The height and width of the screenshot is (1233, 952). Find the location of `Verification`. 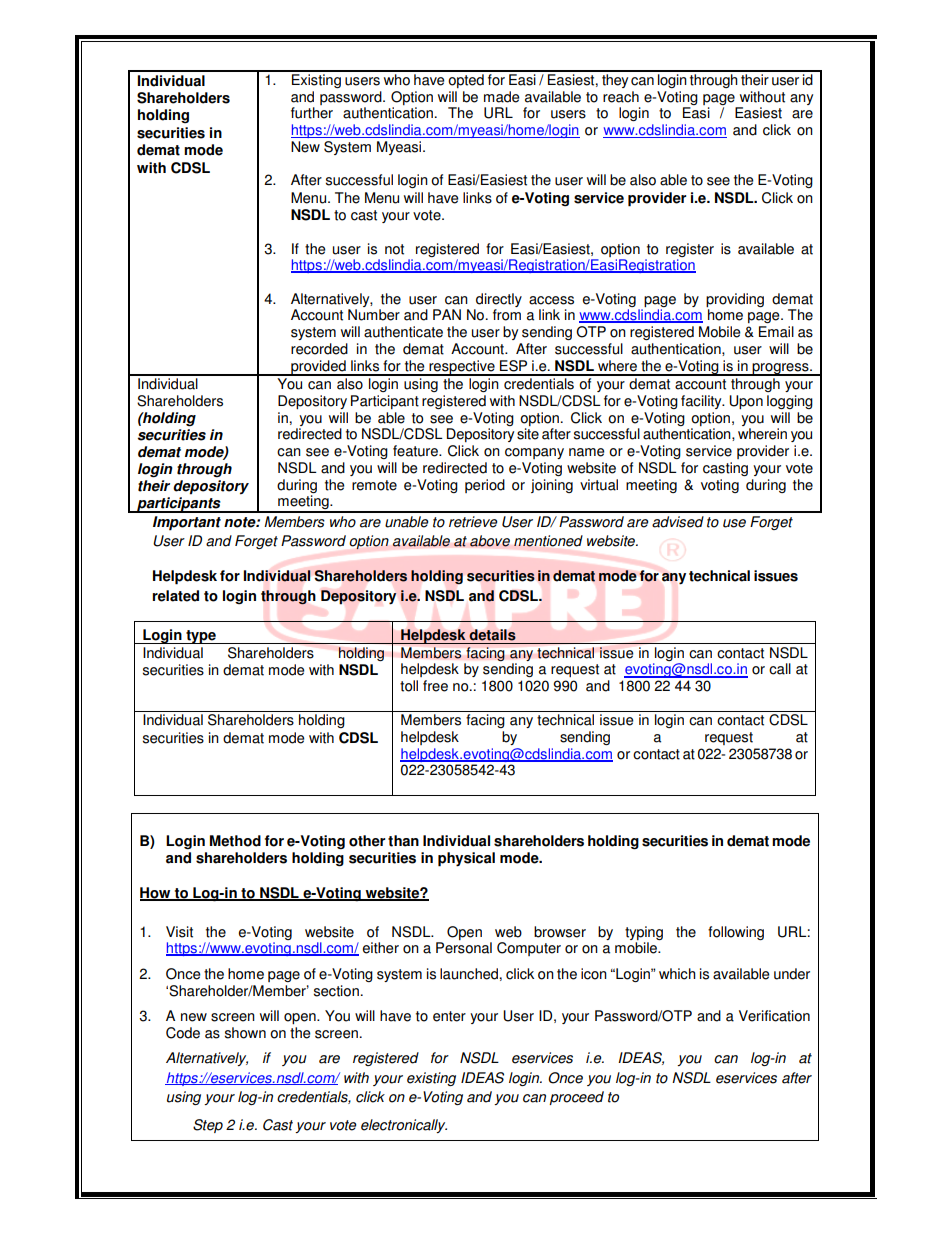

Verification is located at coordinates (774, 1016).
